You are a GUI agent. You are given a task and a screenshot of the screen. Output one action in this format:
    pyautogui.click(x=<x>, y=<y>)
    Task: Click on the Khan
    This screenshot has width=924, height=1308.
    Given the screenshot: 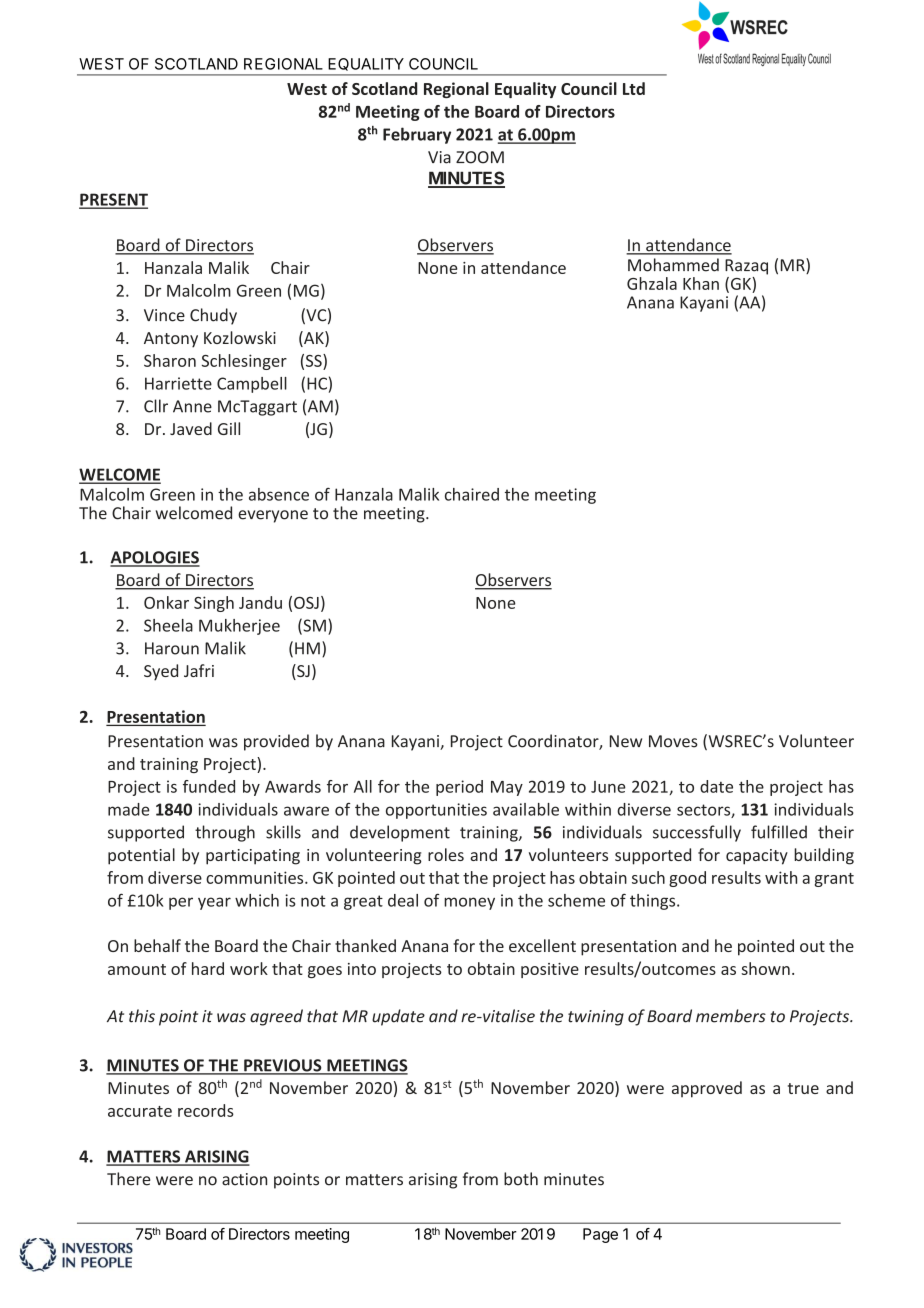 What is the action you would take?
    pyautogui.click(x=701, y=283)
